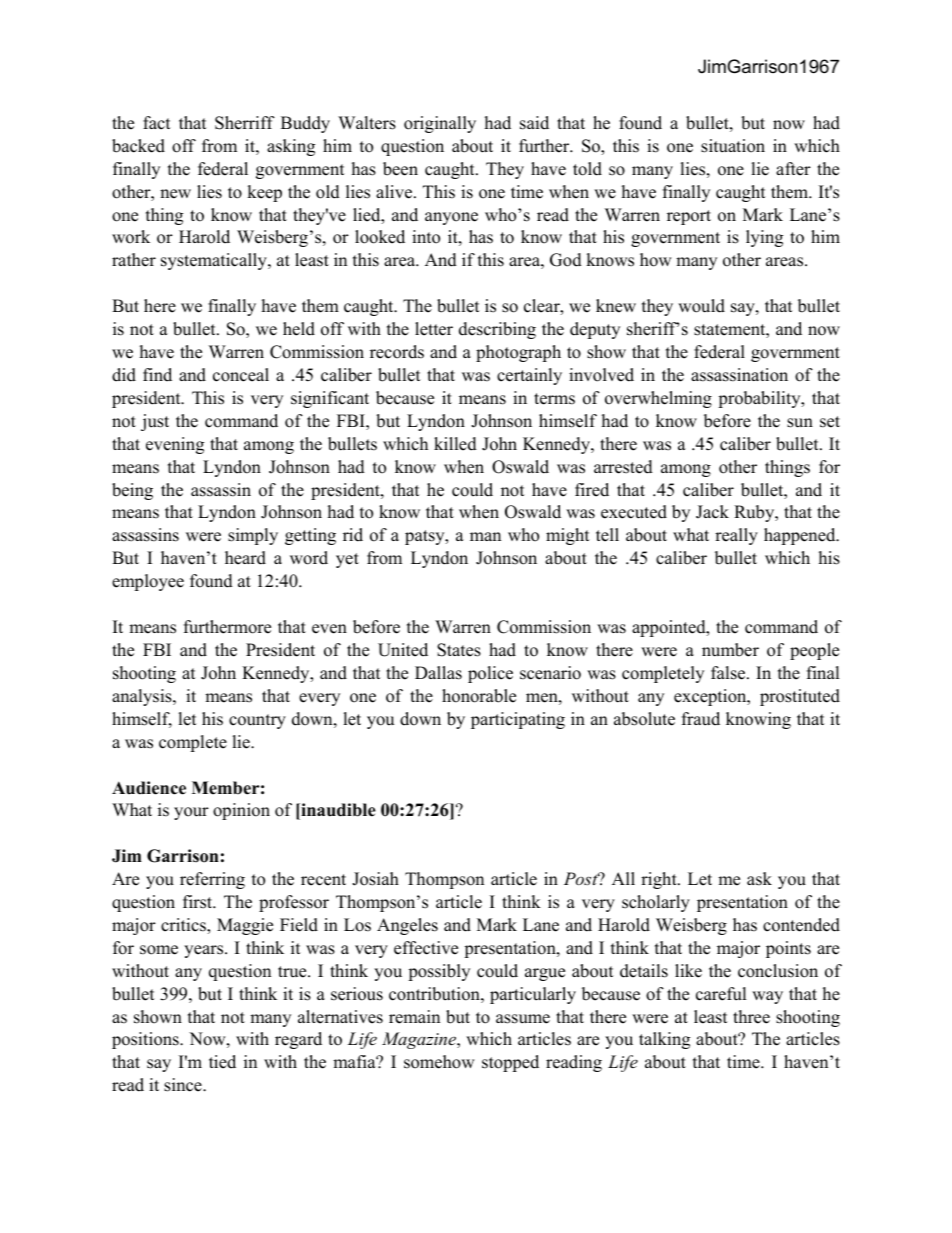 The image size is (952, 1233). I want to click on just, so click(155, 422).
